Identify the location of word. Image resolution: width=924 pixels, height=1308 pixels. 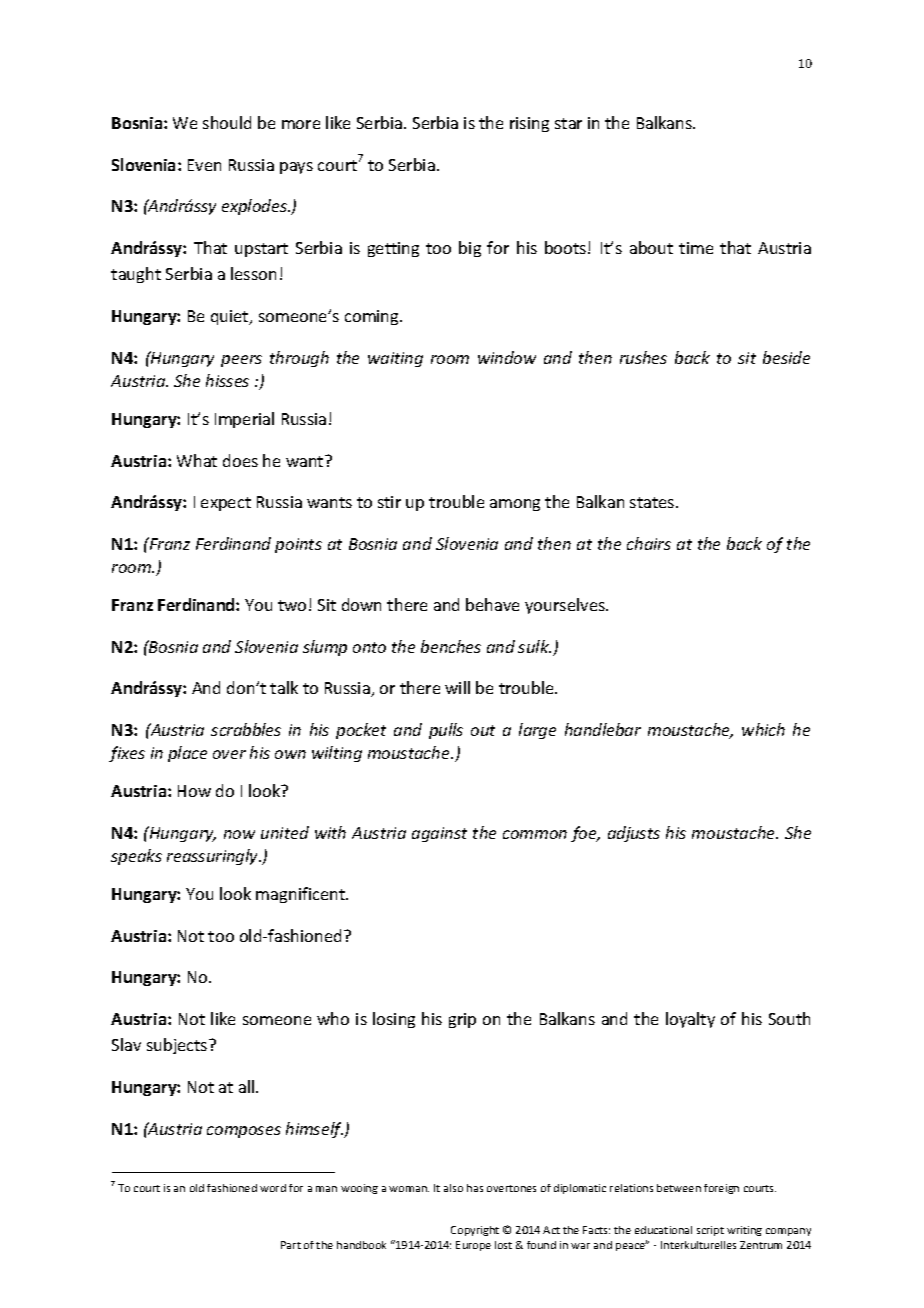
(273, 1188).
